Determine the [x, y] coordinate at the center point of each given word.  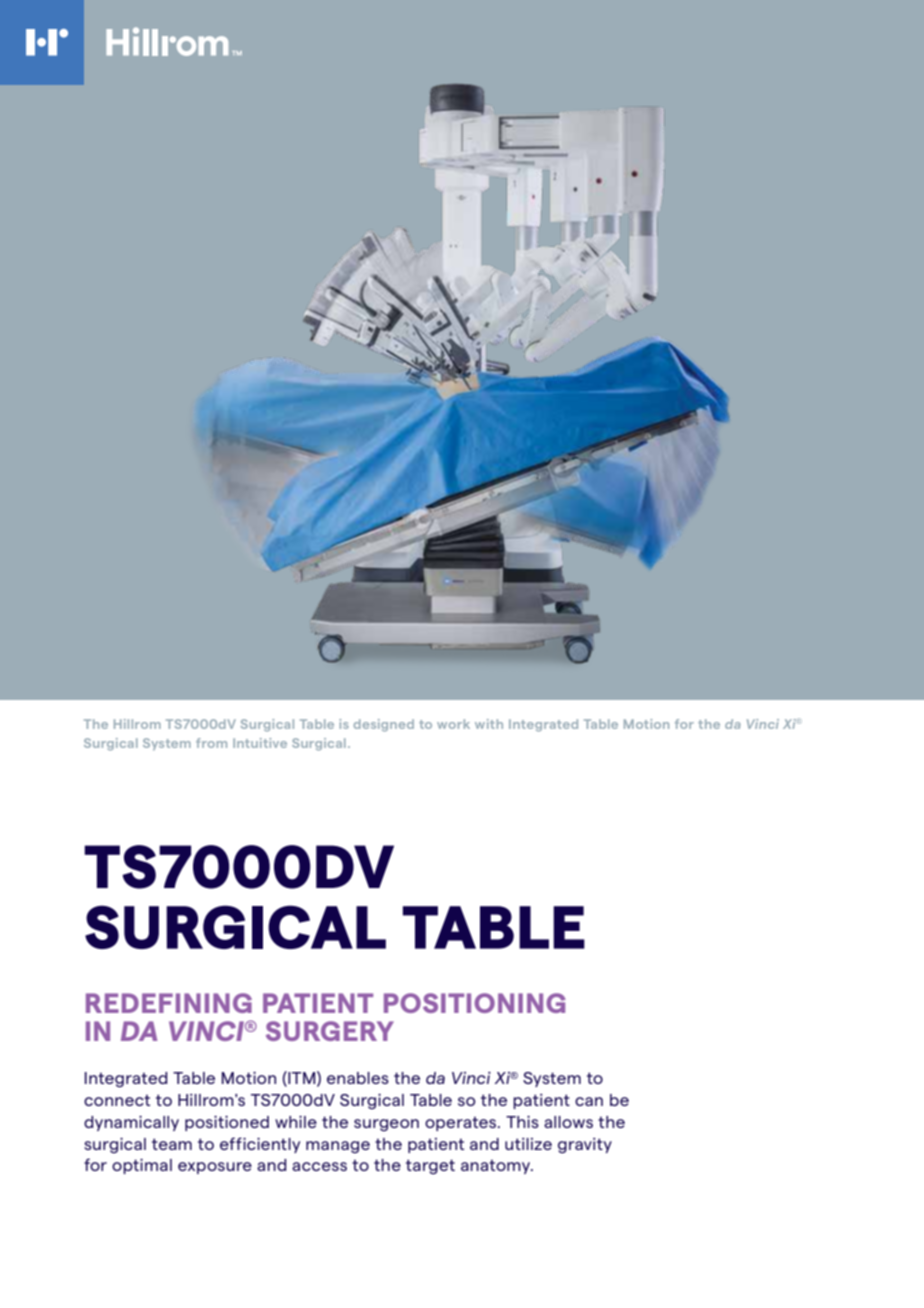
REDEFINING [169, 1003]
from [211, 743]
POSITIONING [475, 1003]
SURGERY [330, 1031]
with [489, 724]
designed [384, 725]
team [172, 1144]
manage [338, 1147]
